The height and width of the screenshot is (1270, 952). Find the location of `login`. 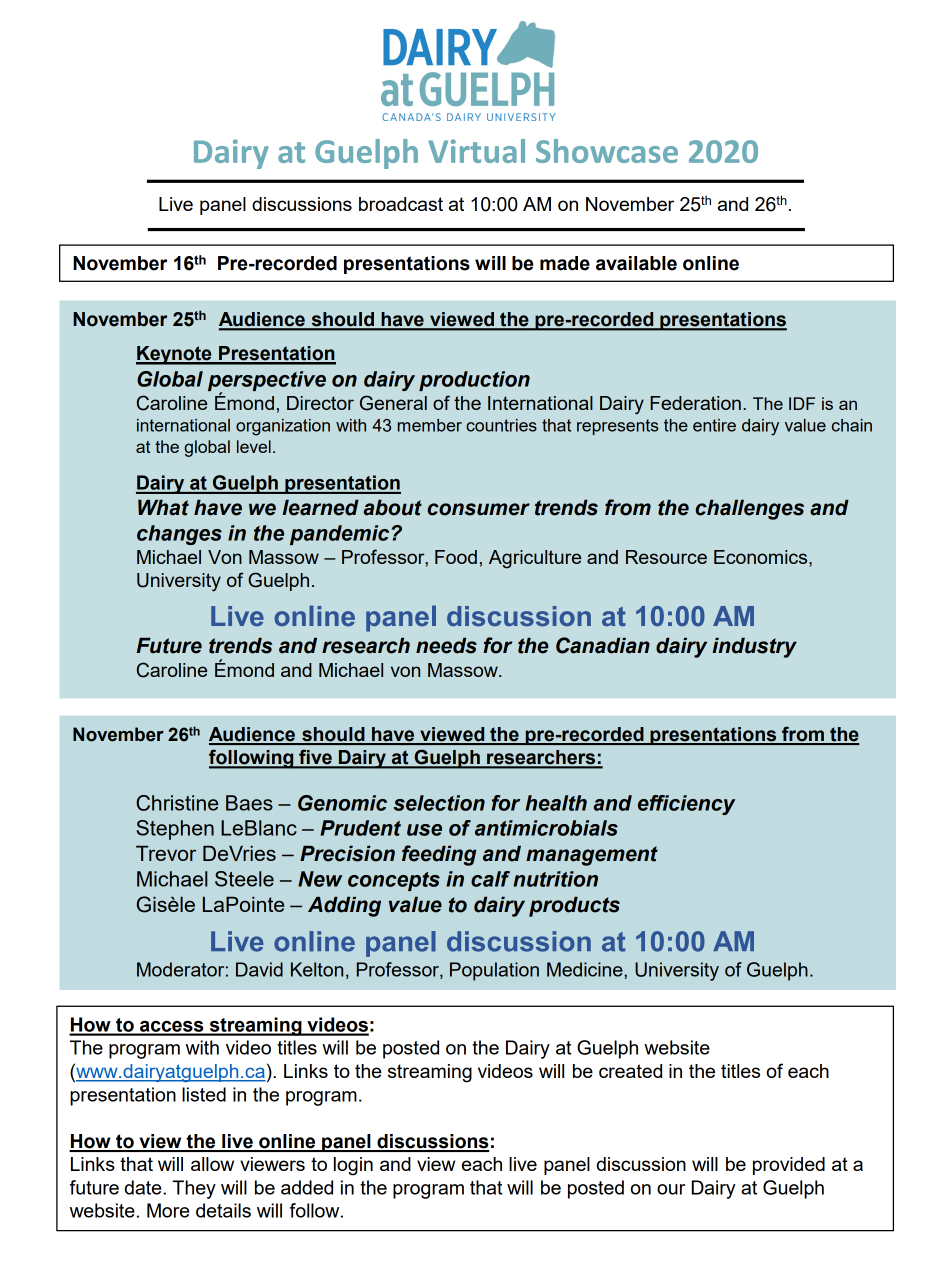

login is located at coordinates (353, 1166).
